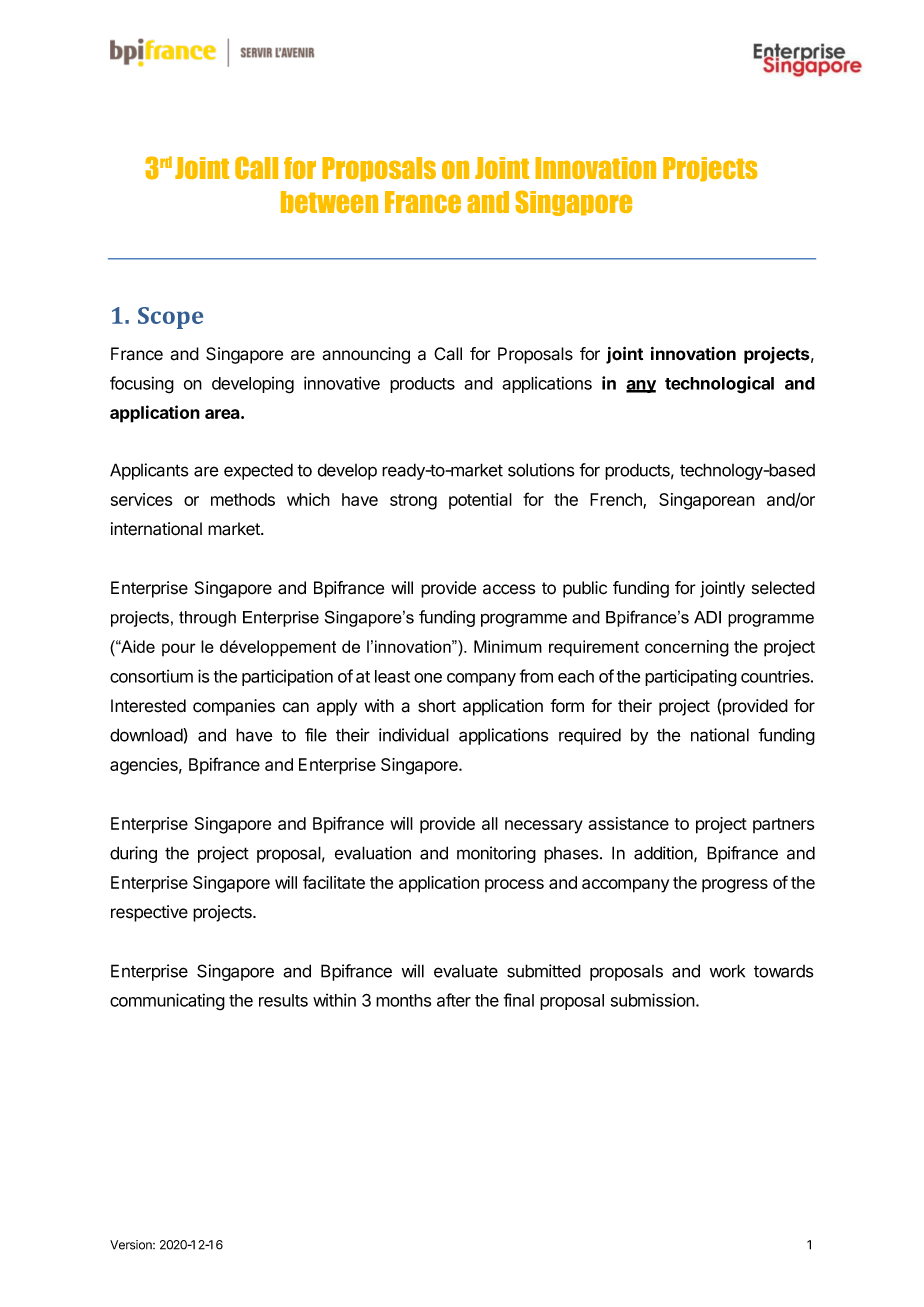 The width and height of the screenshot is (924, 1307). What do you see at coordinates (480, 501) in the screenshot?
I see `potential` at bounding box center [480, 501].
